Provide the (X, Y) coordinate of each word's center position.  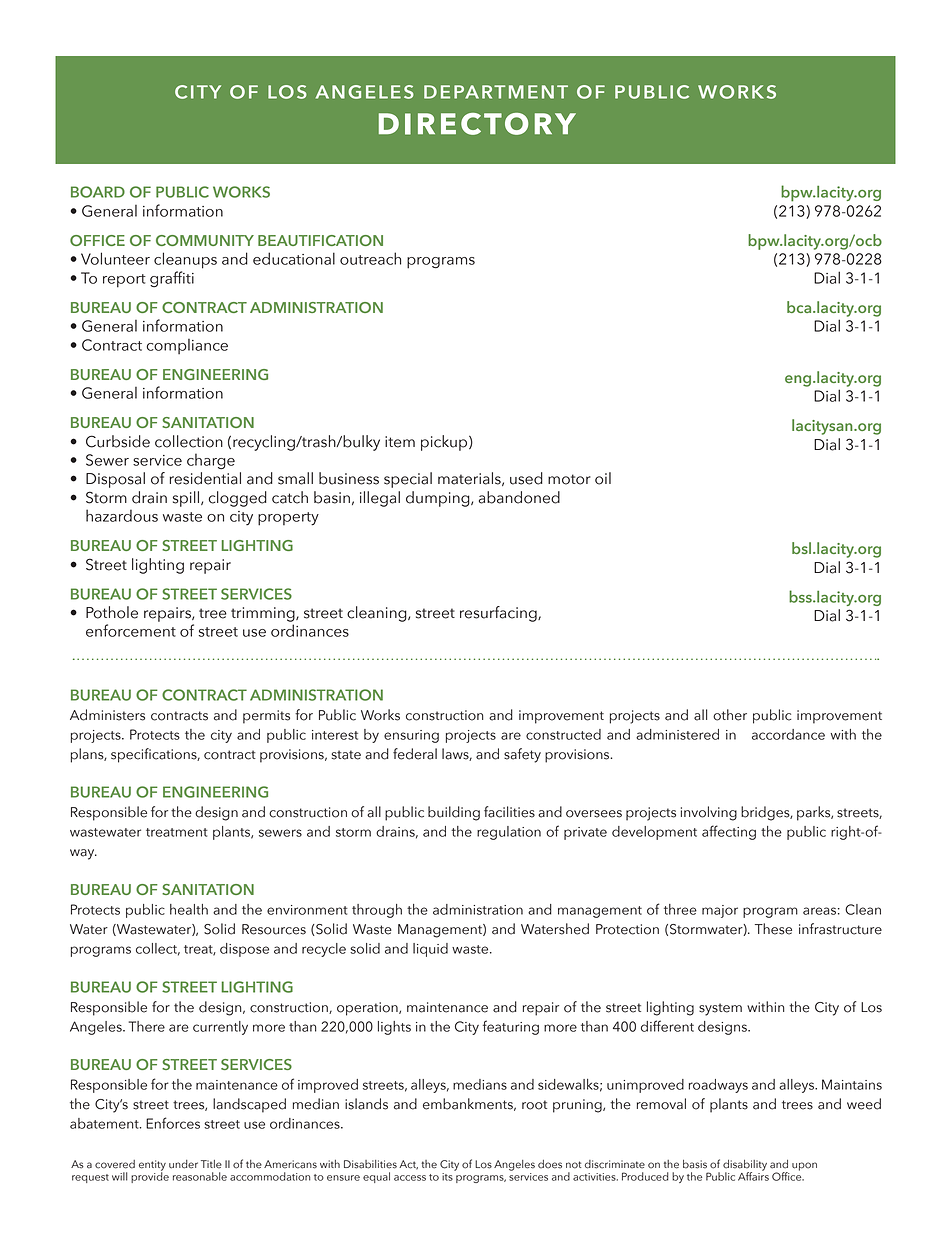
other (730, 715)
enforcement (131, 630)
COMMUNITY (205, 240)
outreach (370, 258)
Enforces (173, 1123)
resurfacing (499, 614)
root (534, 1105)
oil (603, 478)
